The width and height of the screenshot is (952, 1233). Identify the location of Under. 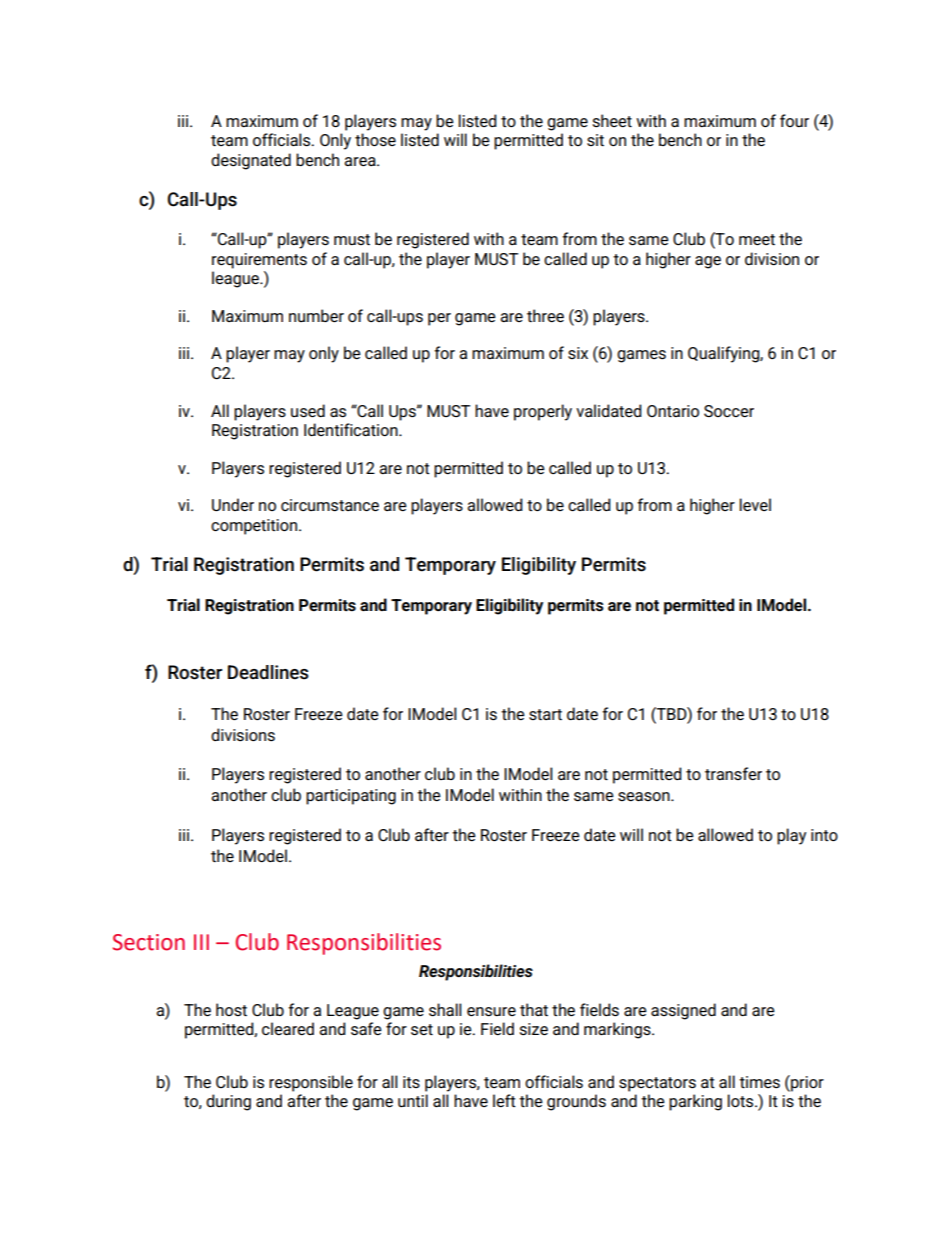
(233, 504).
